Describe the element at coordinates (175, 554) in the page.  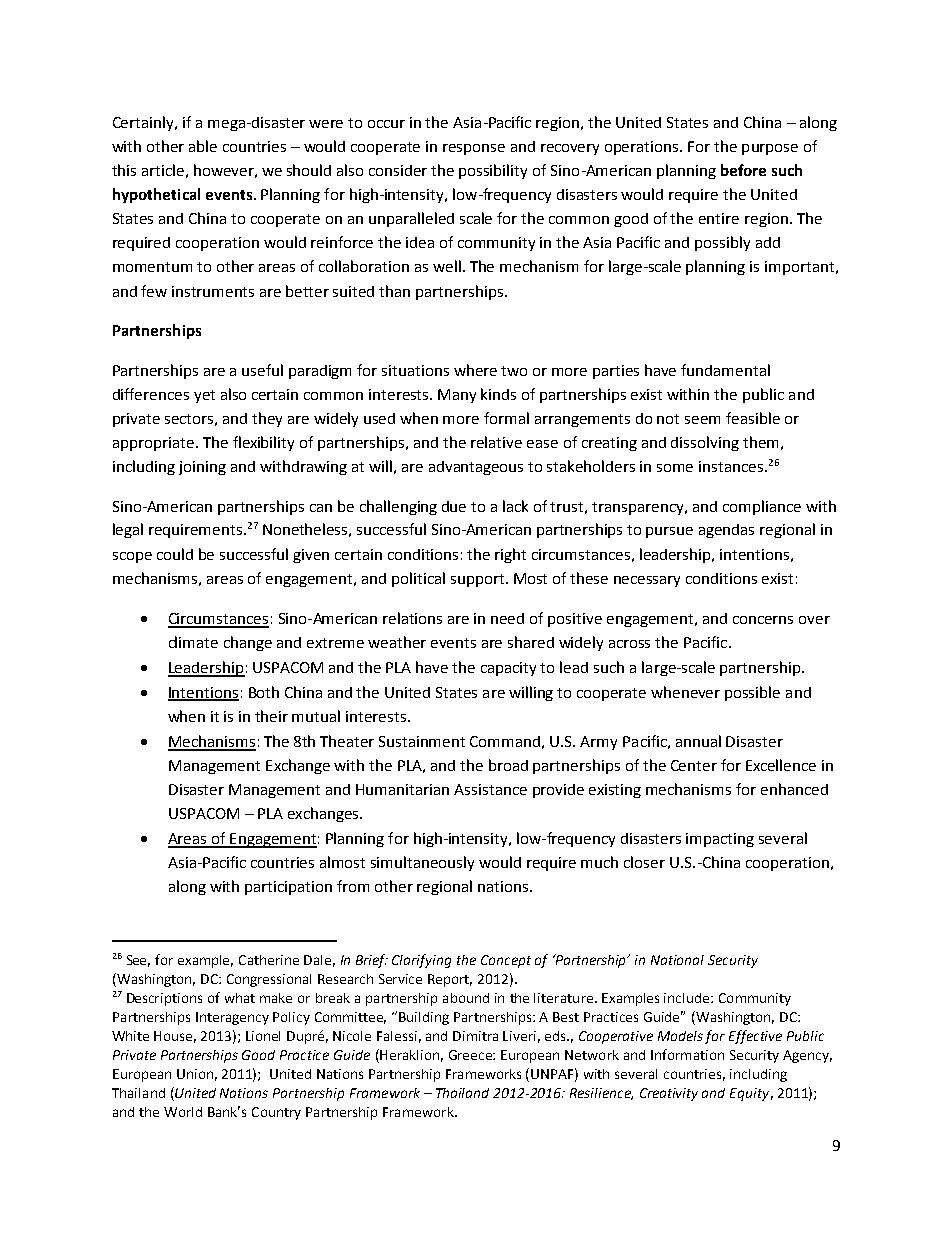
I see `could` at that location.
